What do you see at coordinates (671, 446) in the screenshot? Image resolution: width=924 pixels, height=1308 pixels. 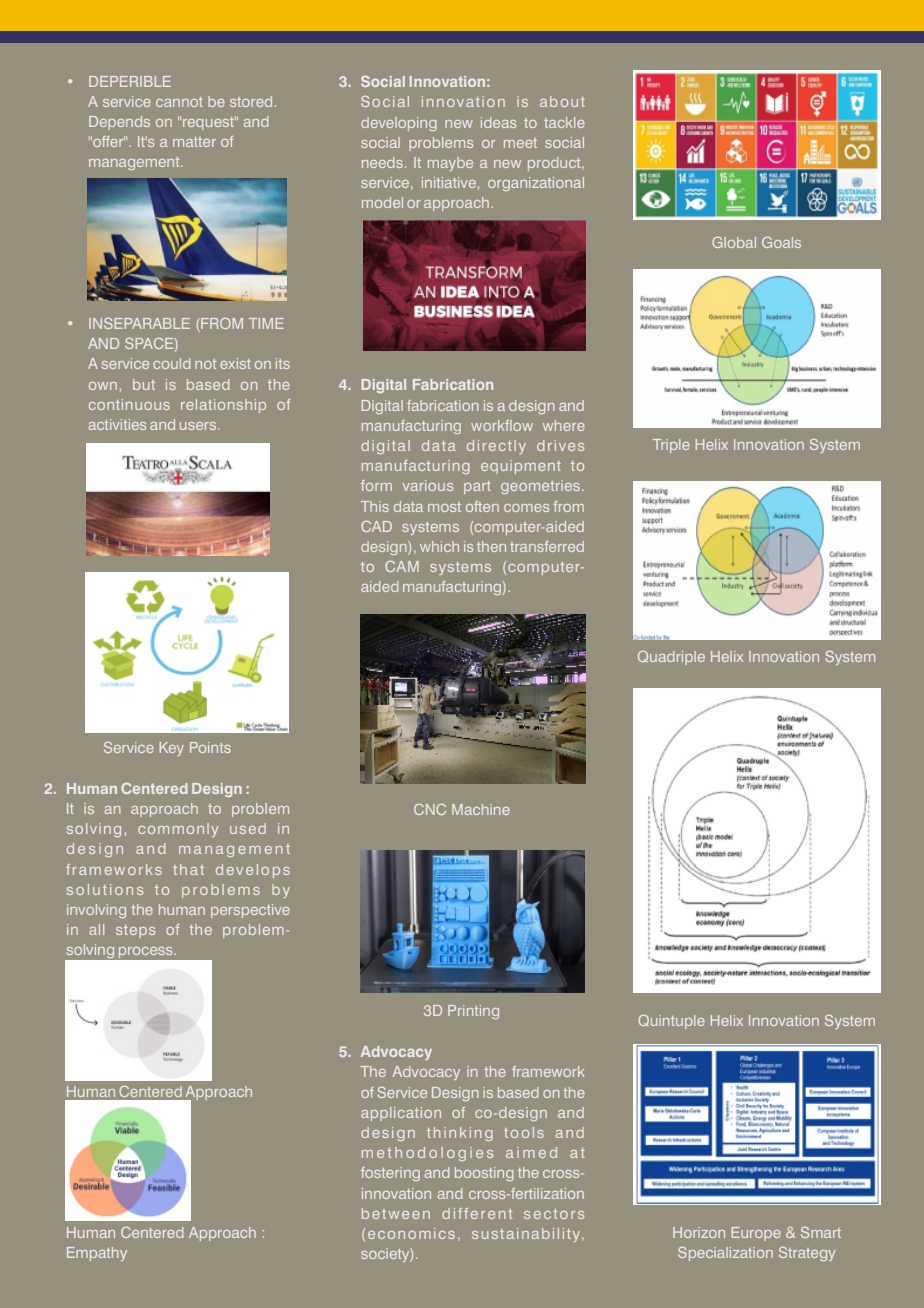 I see `Triple` at bounding box center [671, 446].
